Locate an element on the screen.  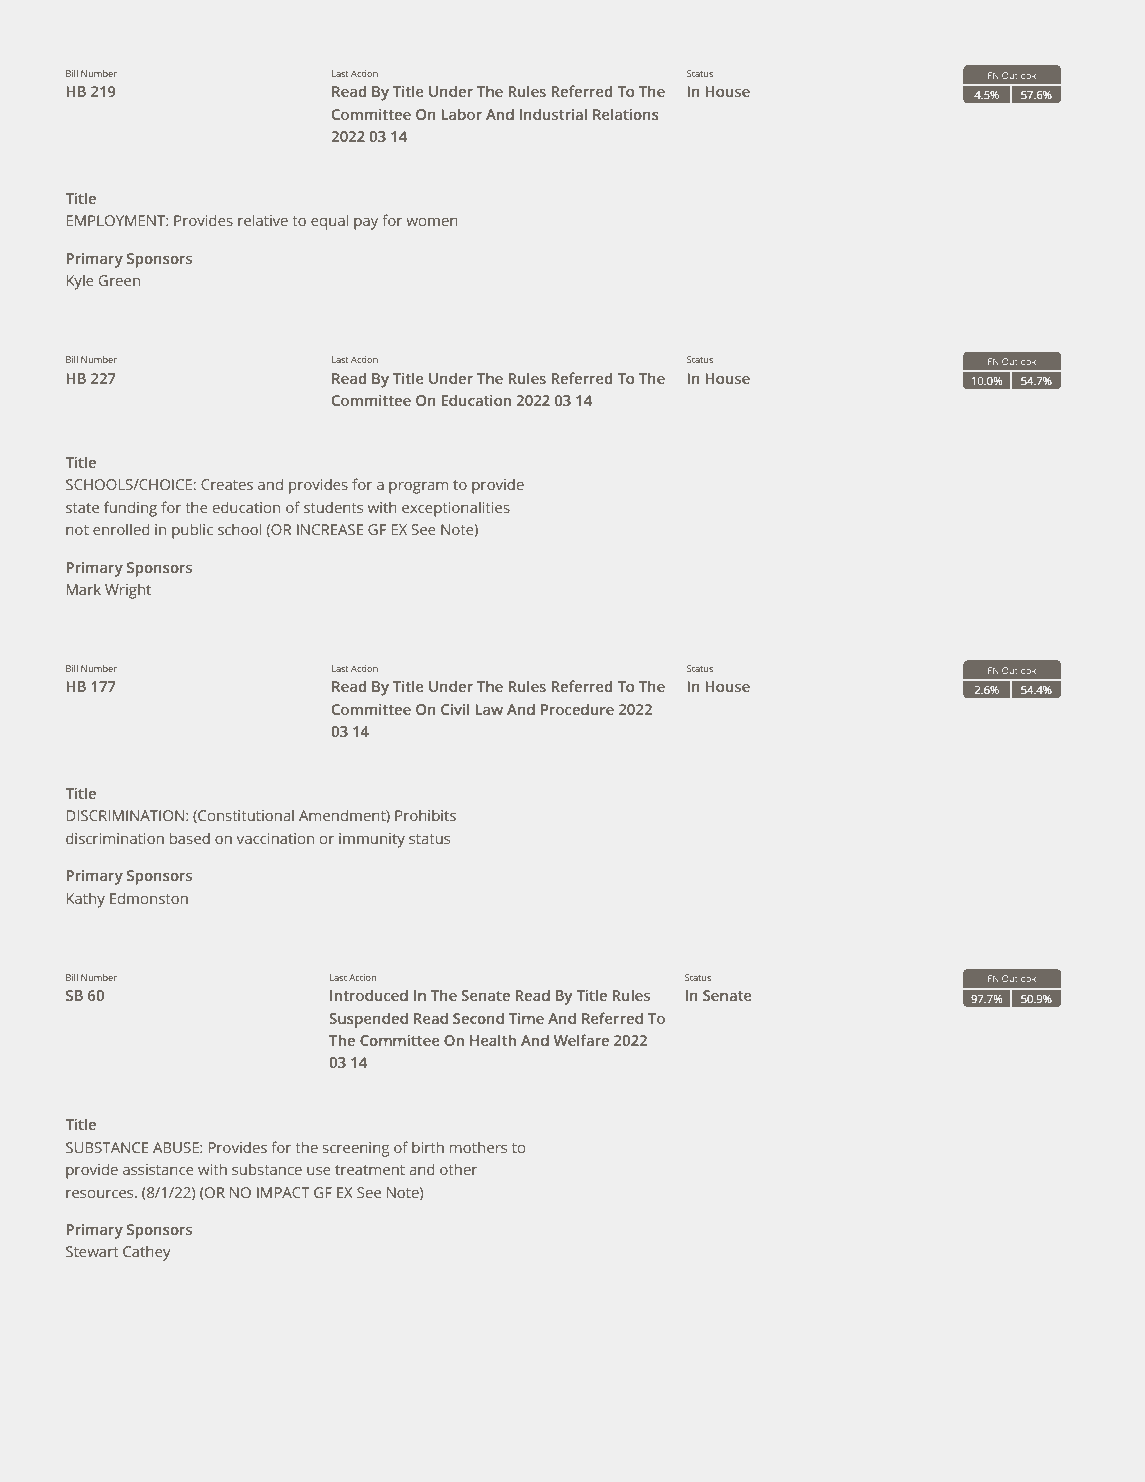
funding is located at coordinates (130, 509).
